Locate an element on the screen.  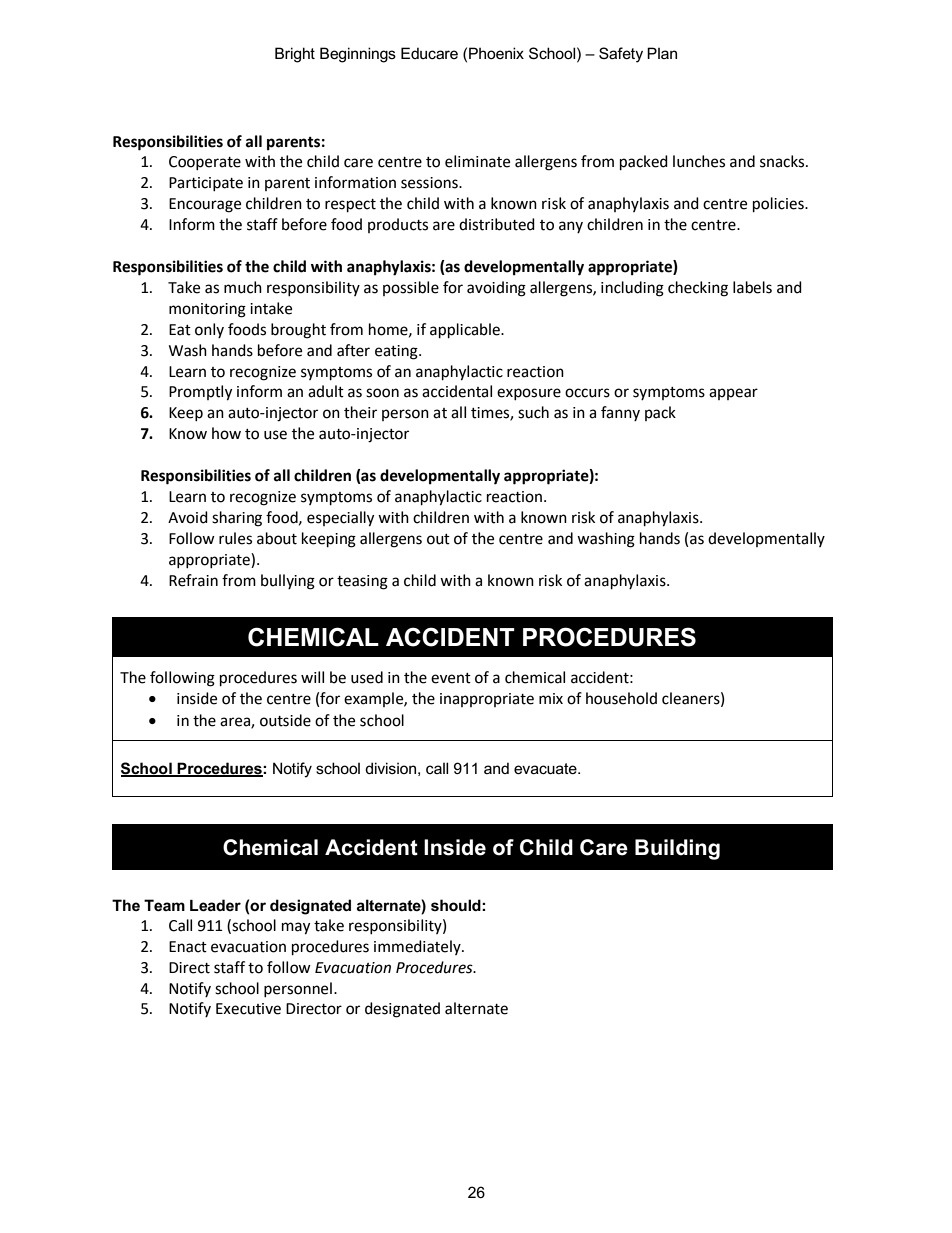
rules is located at coordinates (235, 538).
